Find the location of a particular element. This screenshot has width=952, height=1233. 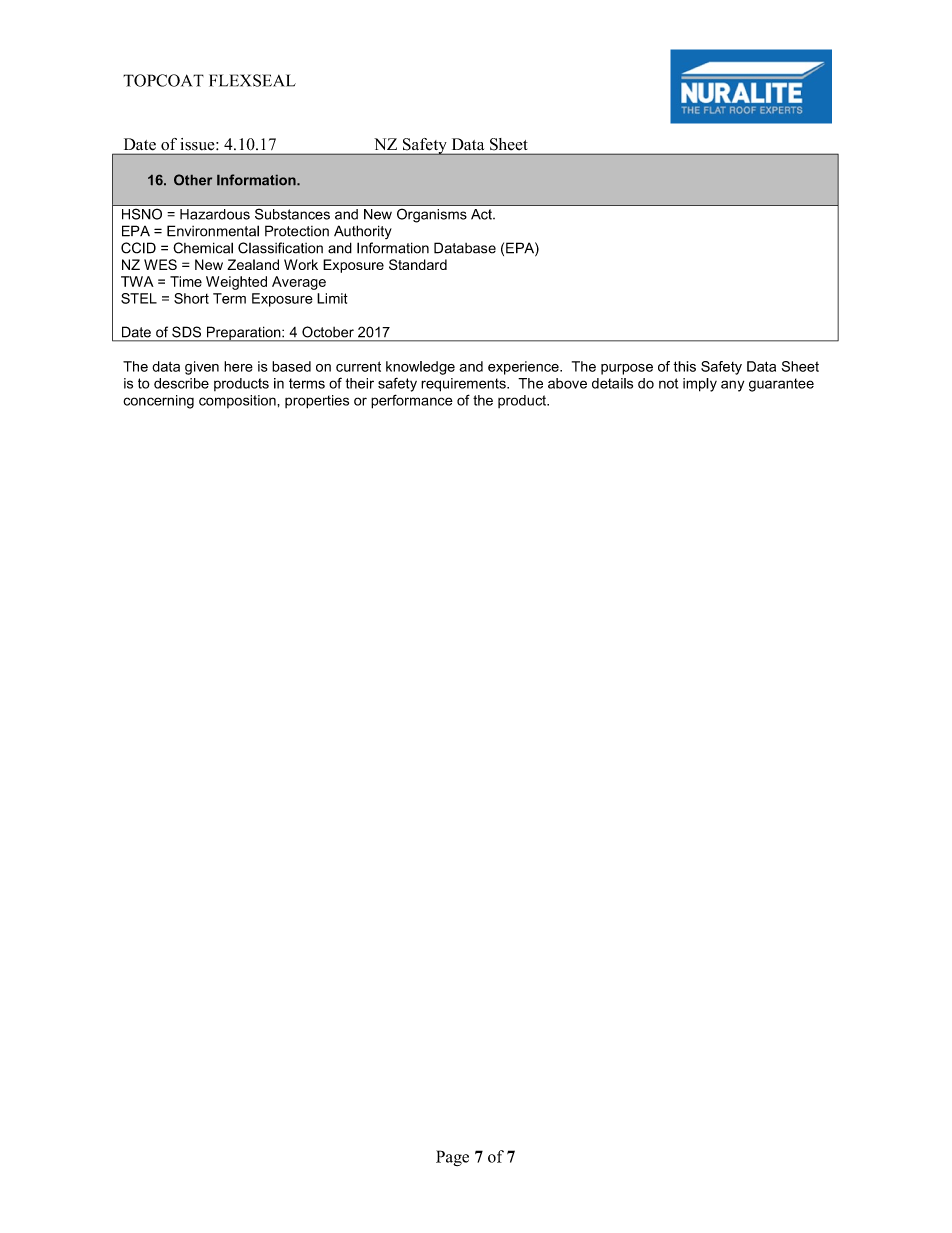

any is located at coordinates (732, 386).
